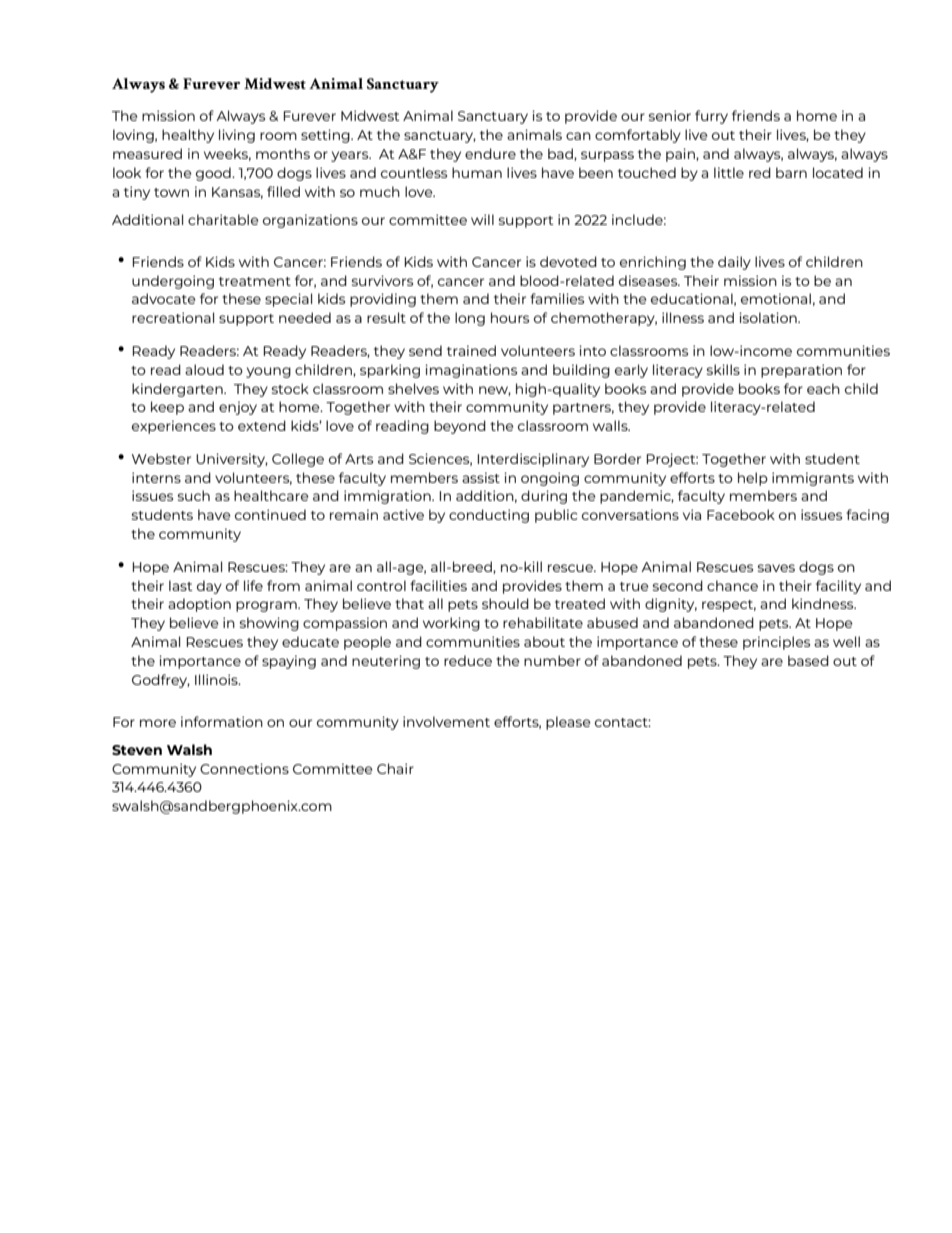 The image size is (952, 1233). Describe the element at coordinates (446, 721) in the document. I see `involvement` at that location.
